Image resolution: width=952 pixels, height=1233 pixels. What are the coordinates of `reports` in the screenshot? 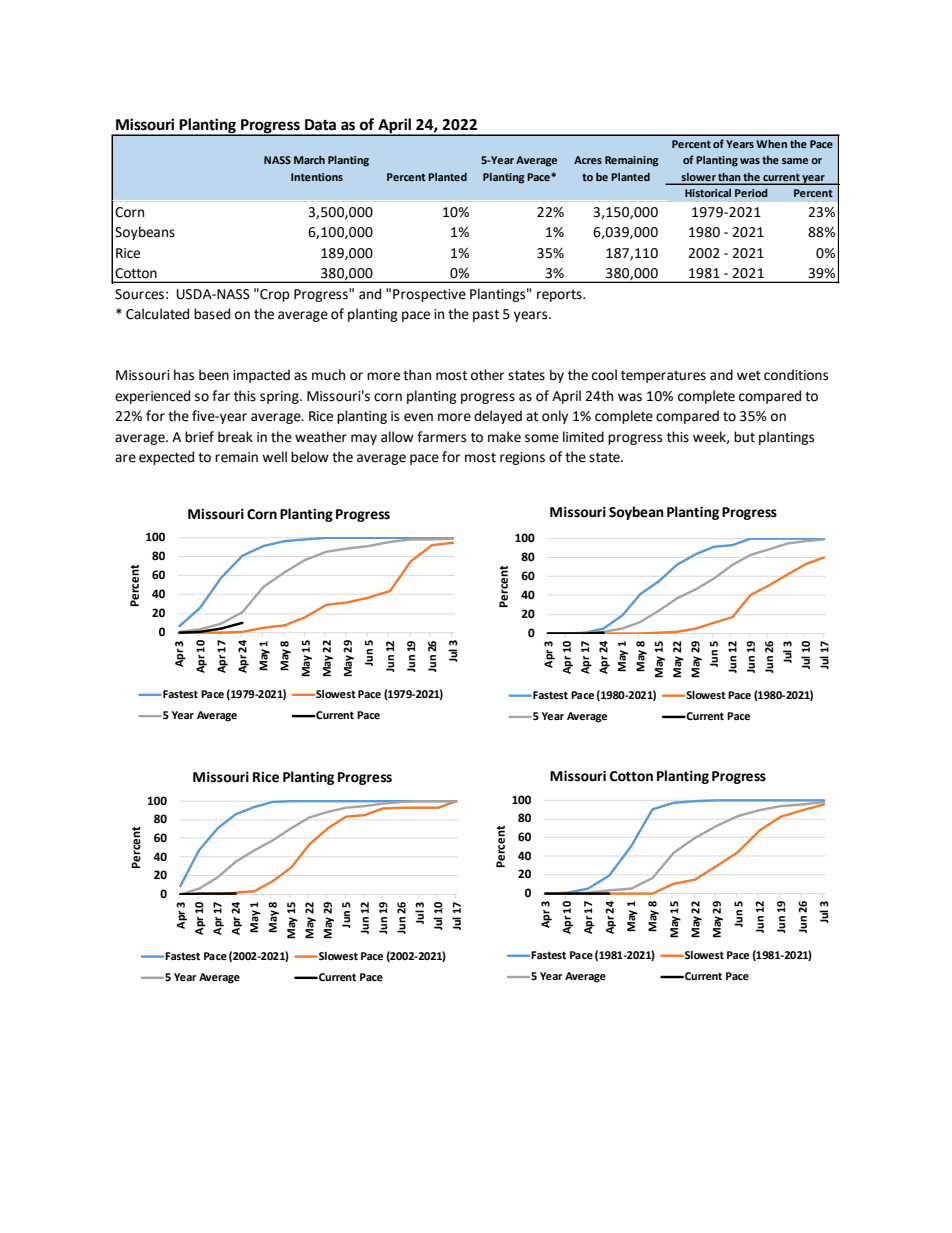 It's located at (560, 296).
